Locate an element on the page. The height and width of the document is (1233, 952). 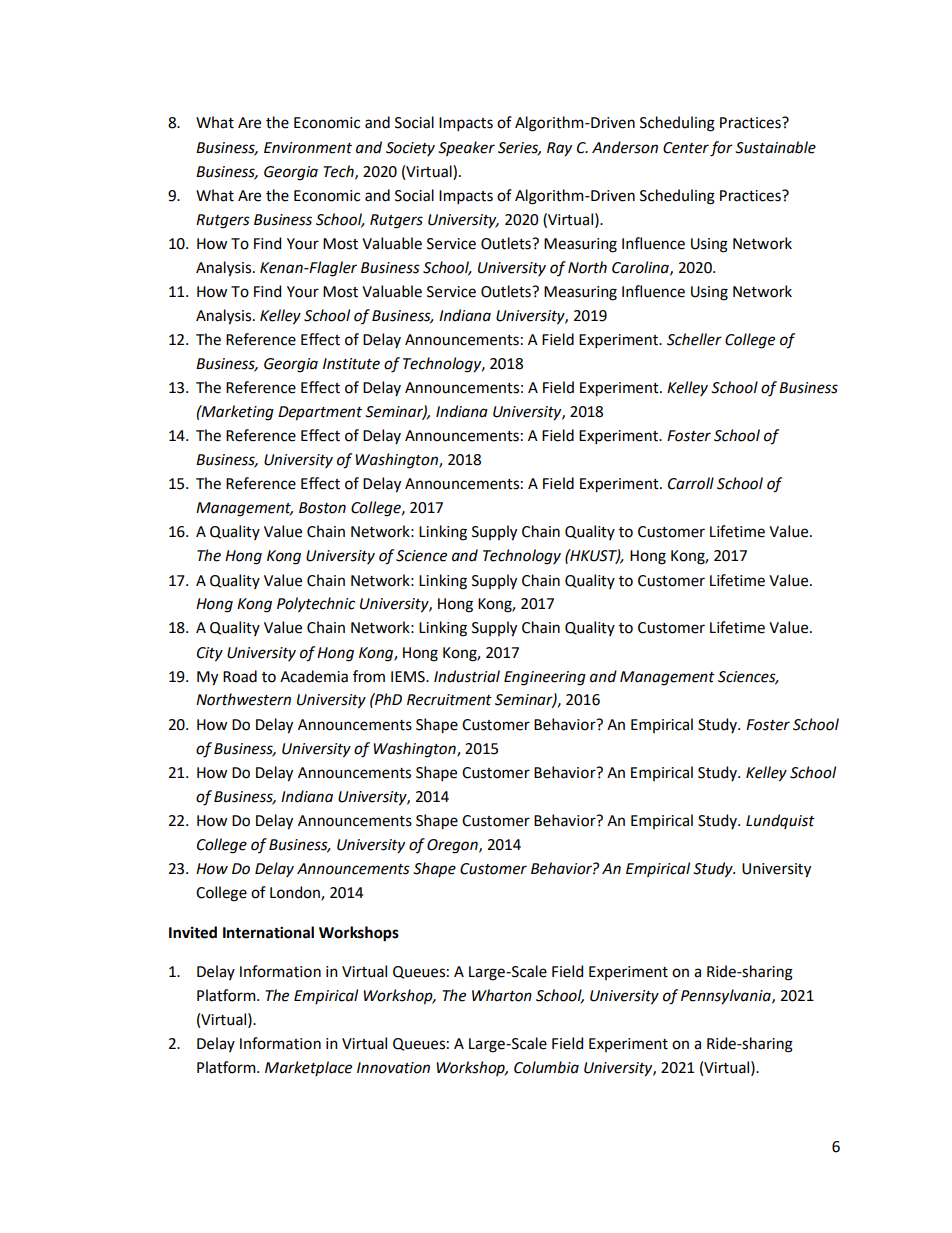
Industrial is located at coordinates (467, 676).
